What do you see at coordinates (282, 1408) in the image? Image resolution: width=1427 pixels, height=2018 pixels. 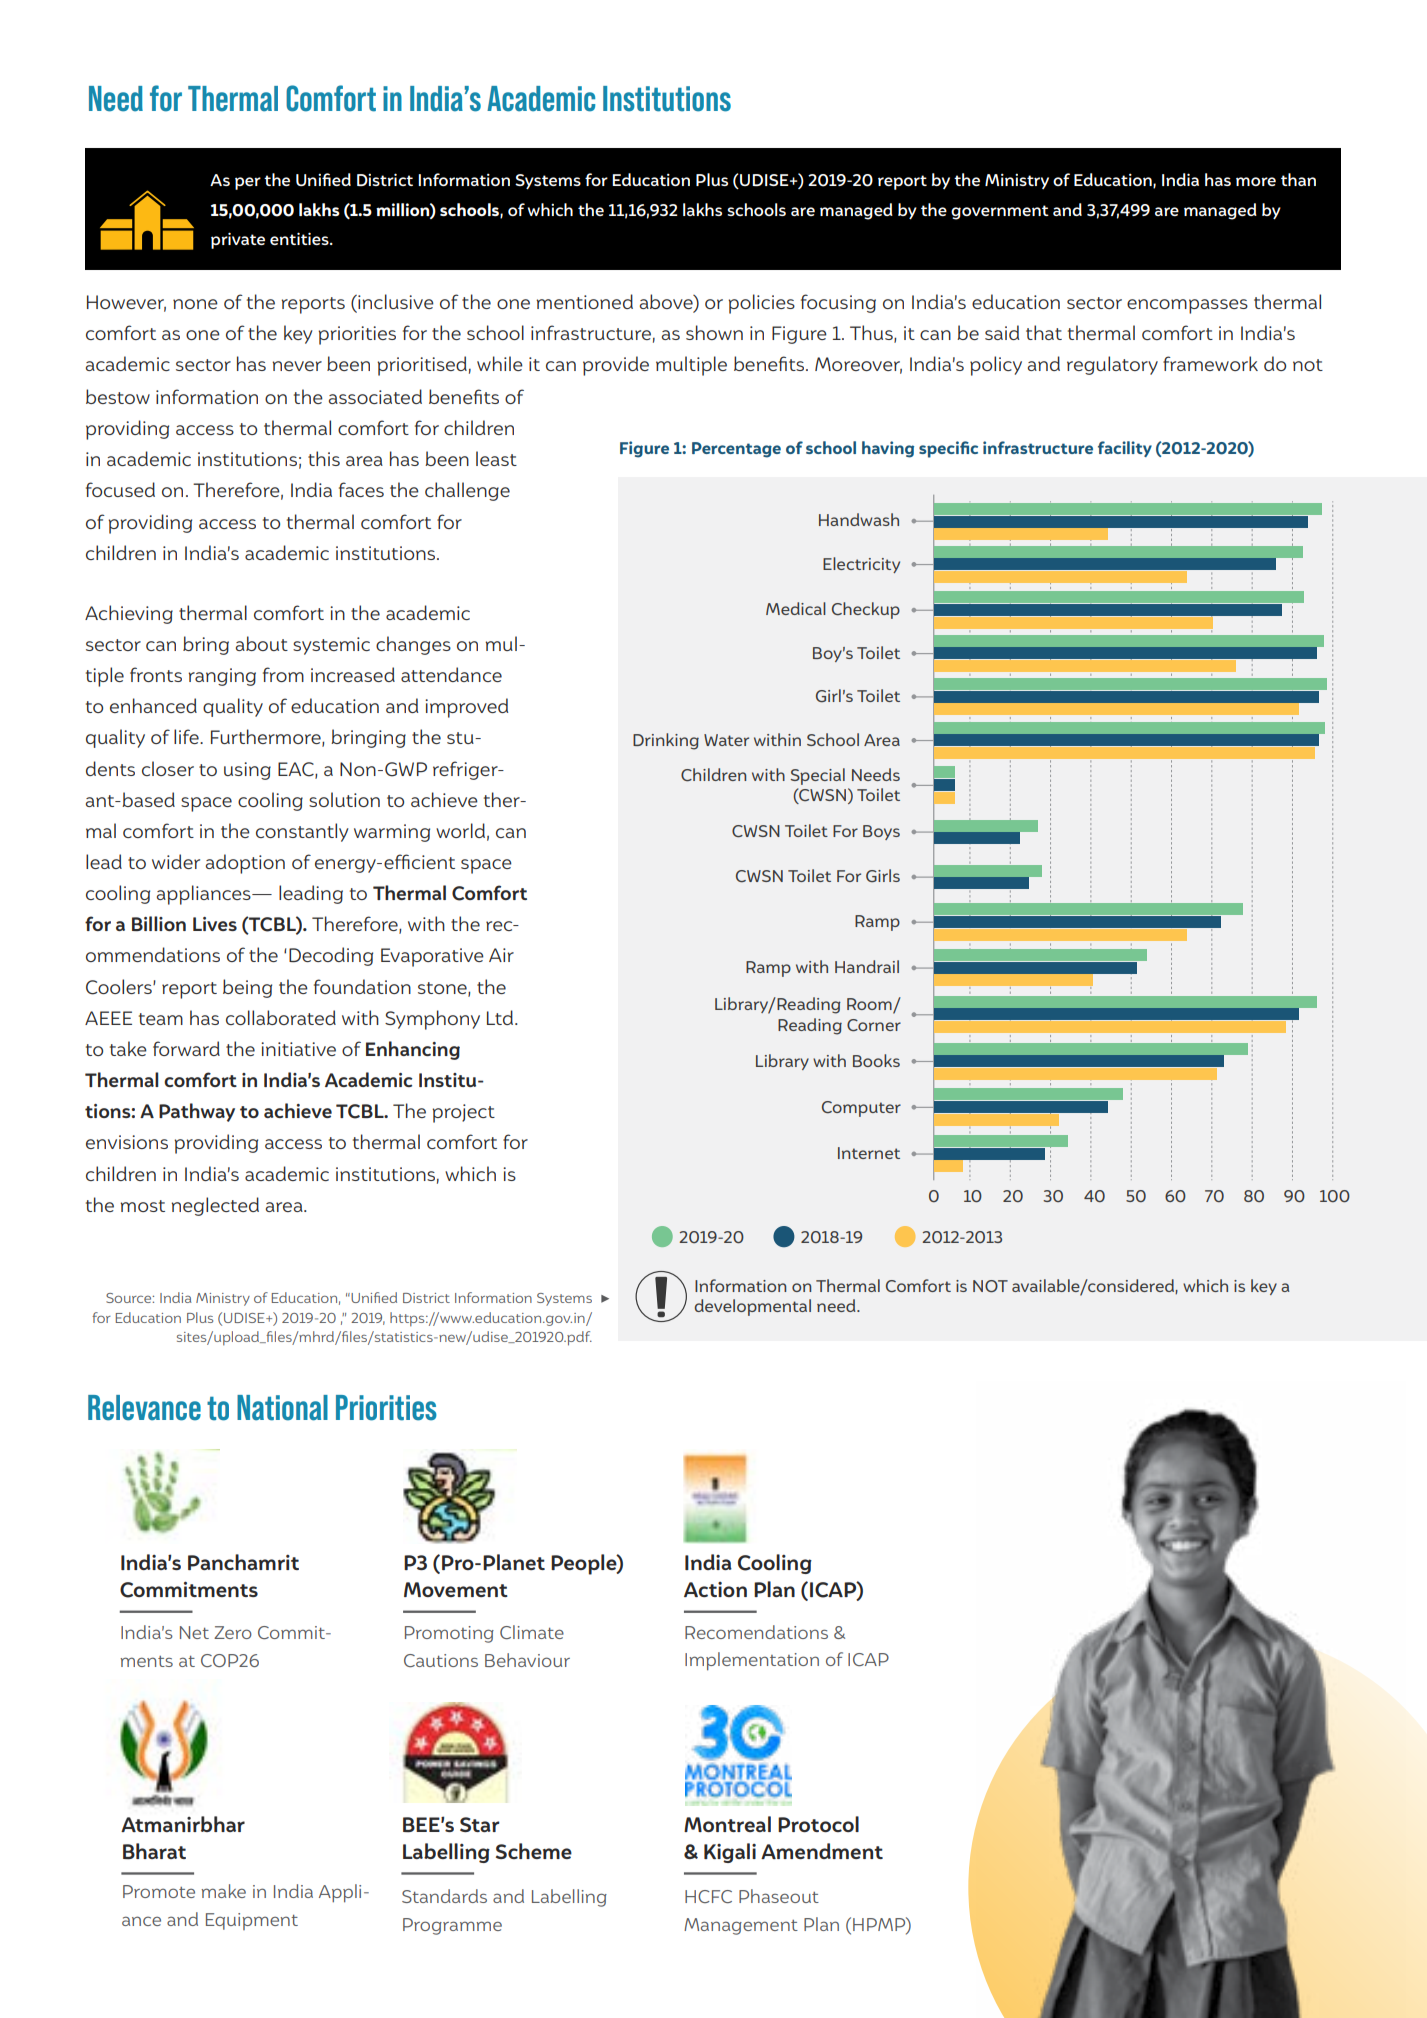 I see `National` at bounding box center [282, 1408].
